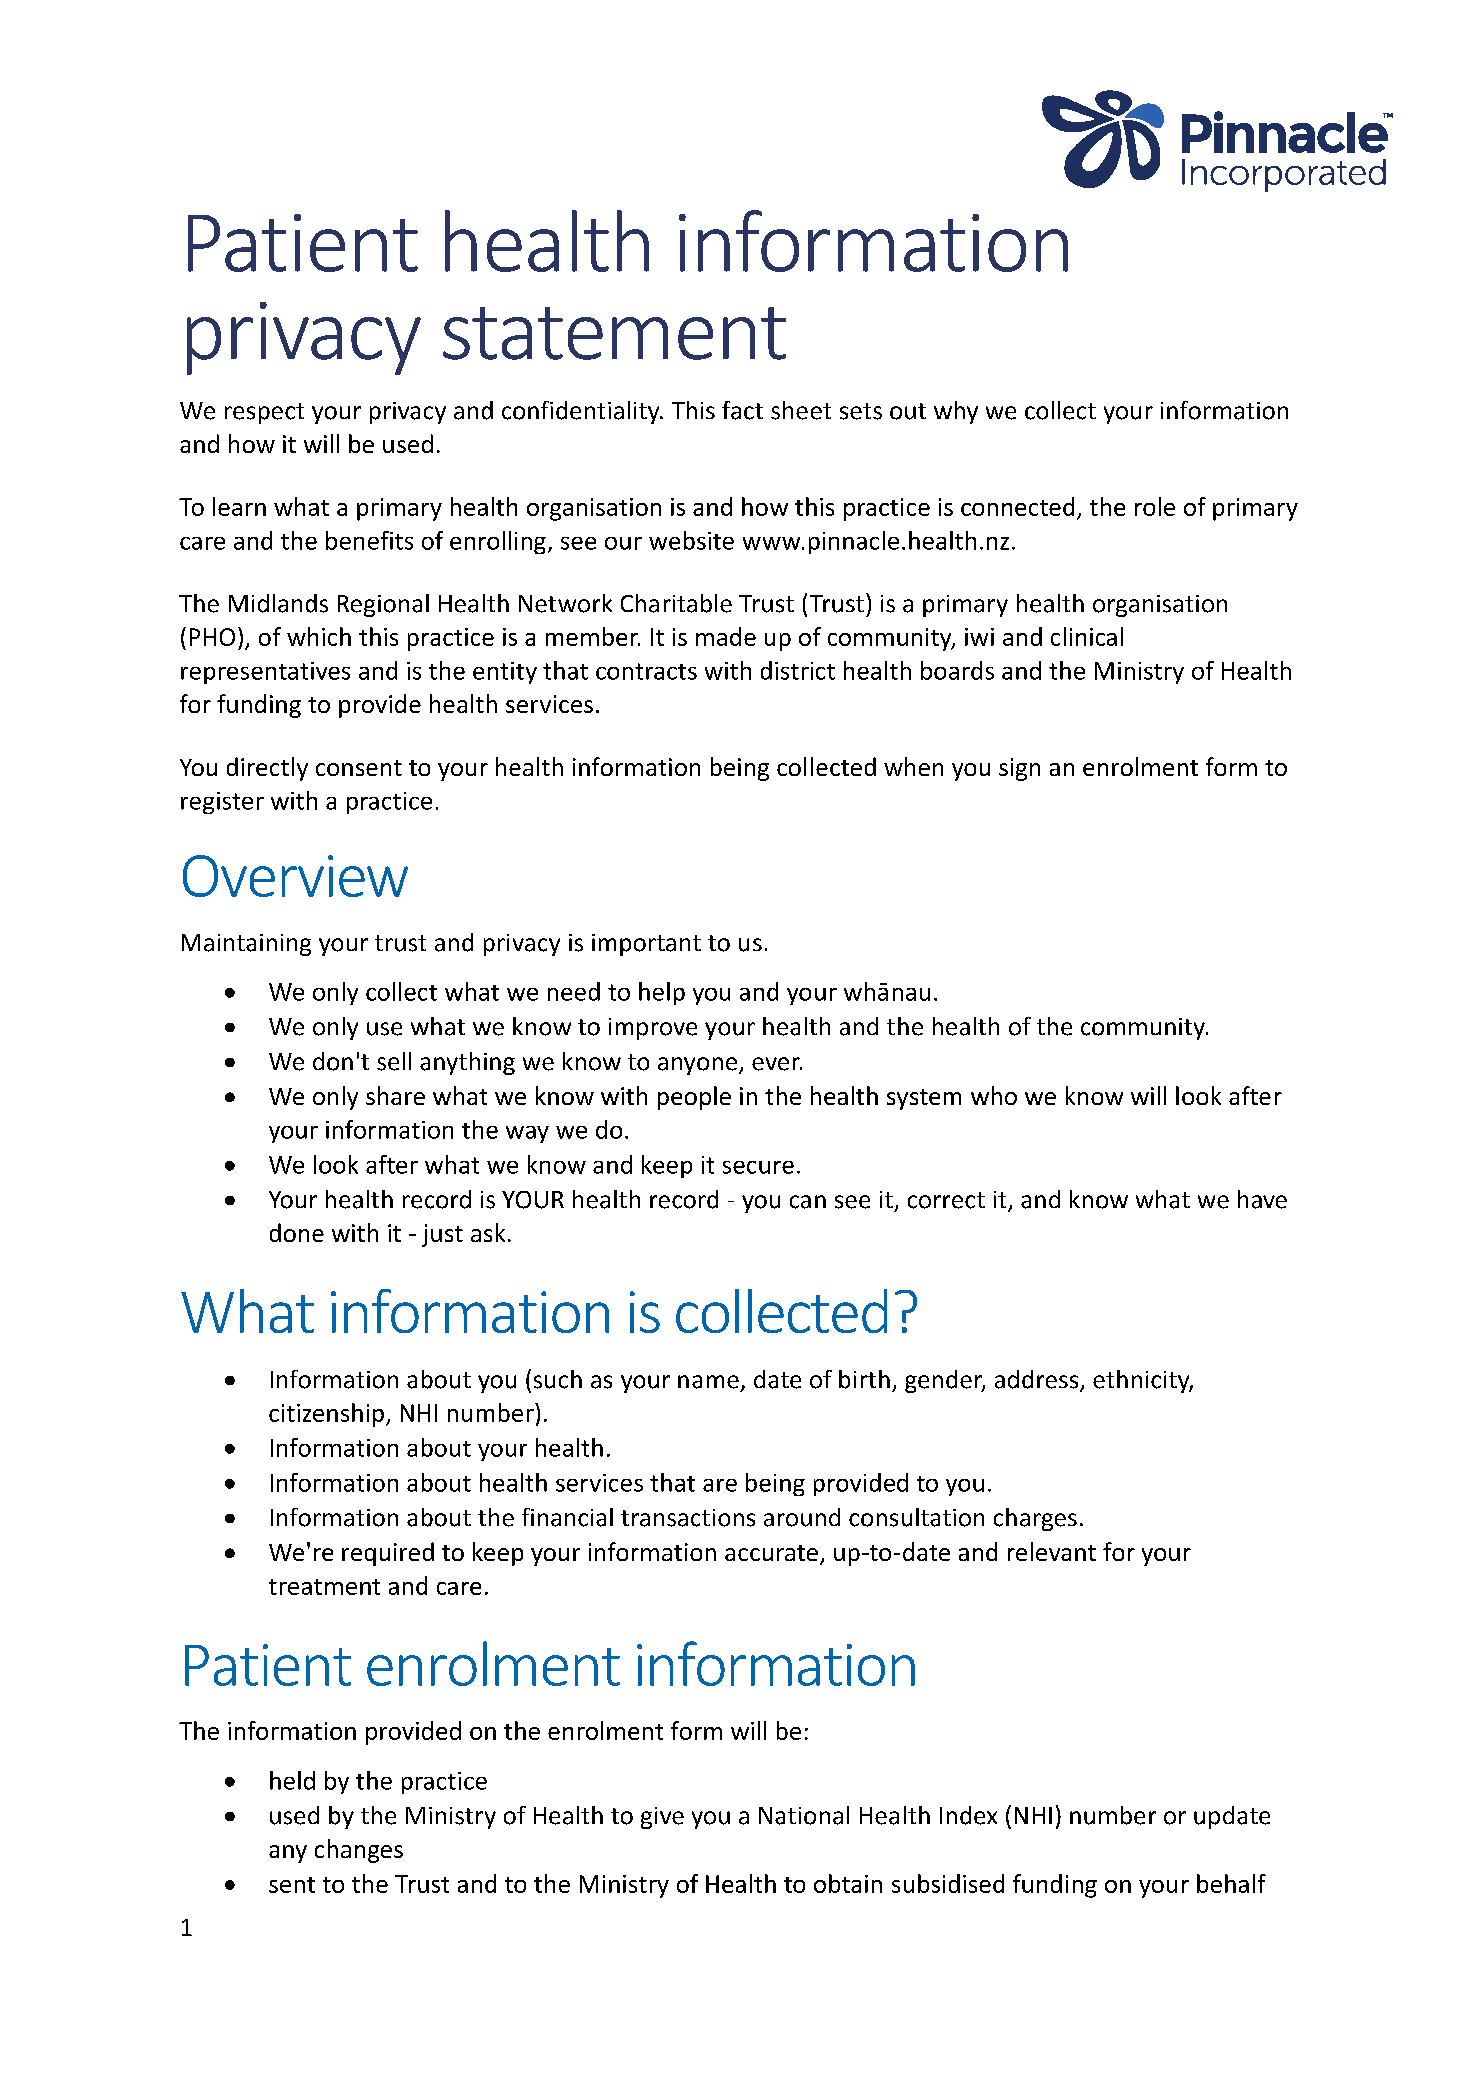 The height and width of the page is (2095, 1481). I want to click on citizenship, so click(326, 1415).
